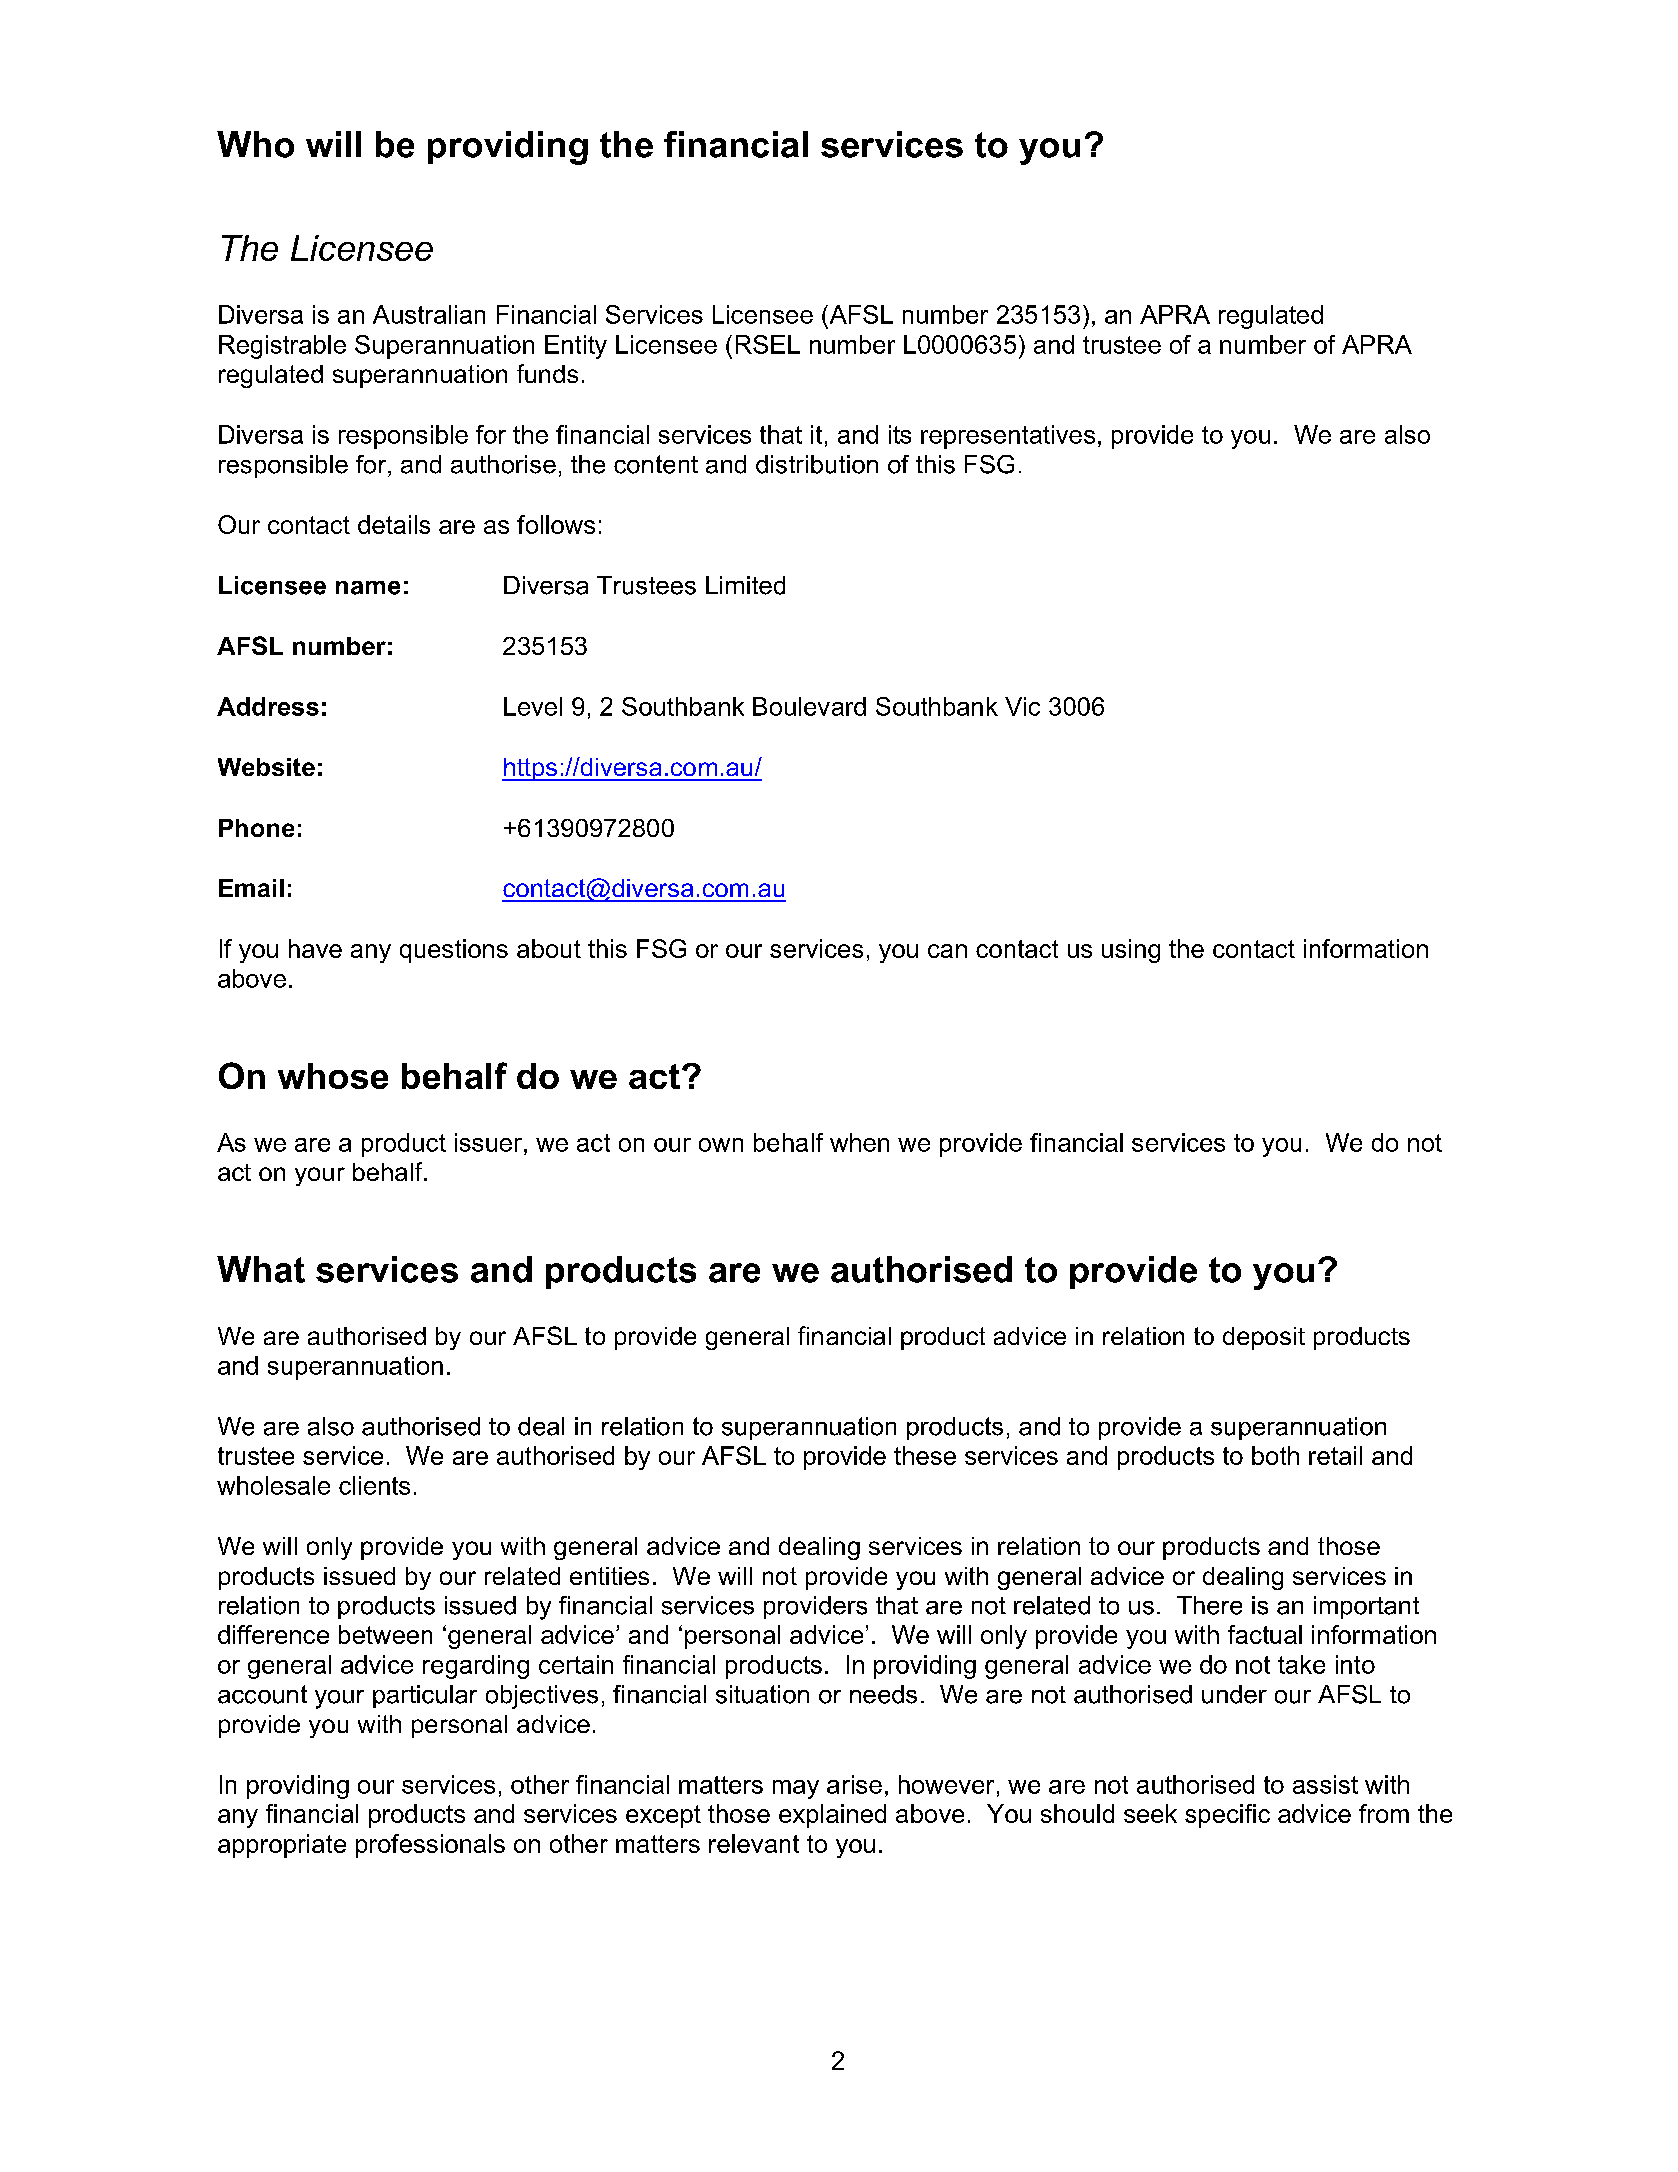 The height and width of the page is (2172, 1678). What do you see at coordinates (925, 1455) in the page?
I see `these` at bounding box center [925, 1455].
